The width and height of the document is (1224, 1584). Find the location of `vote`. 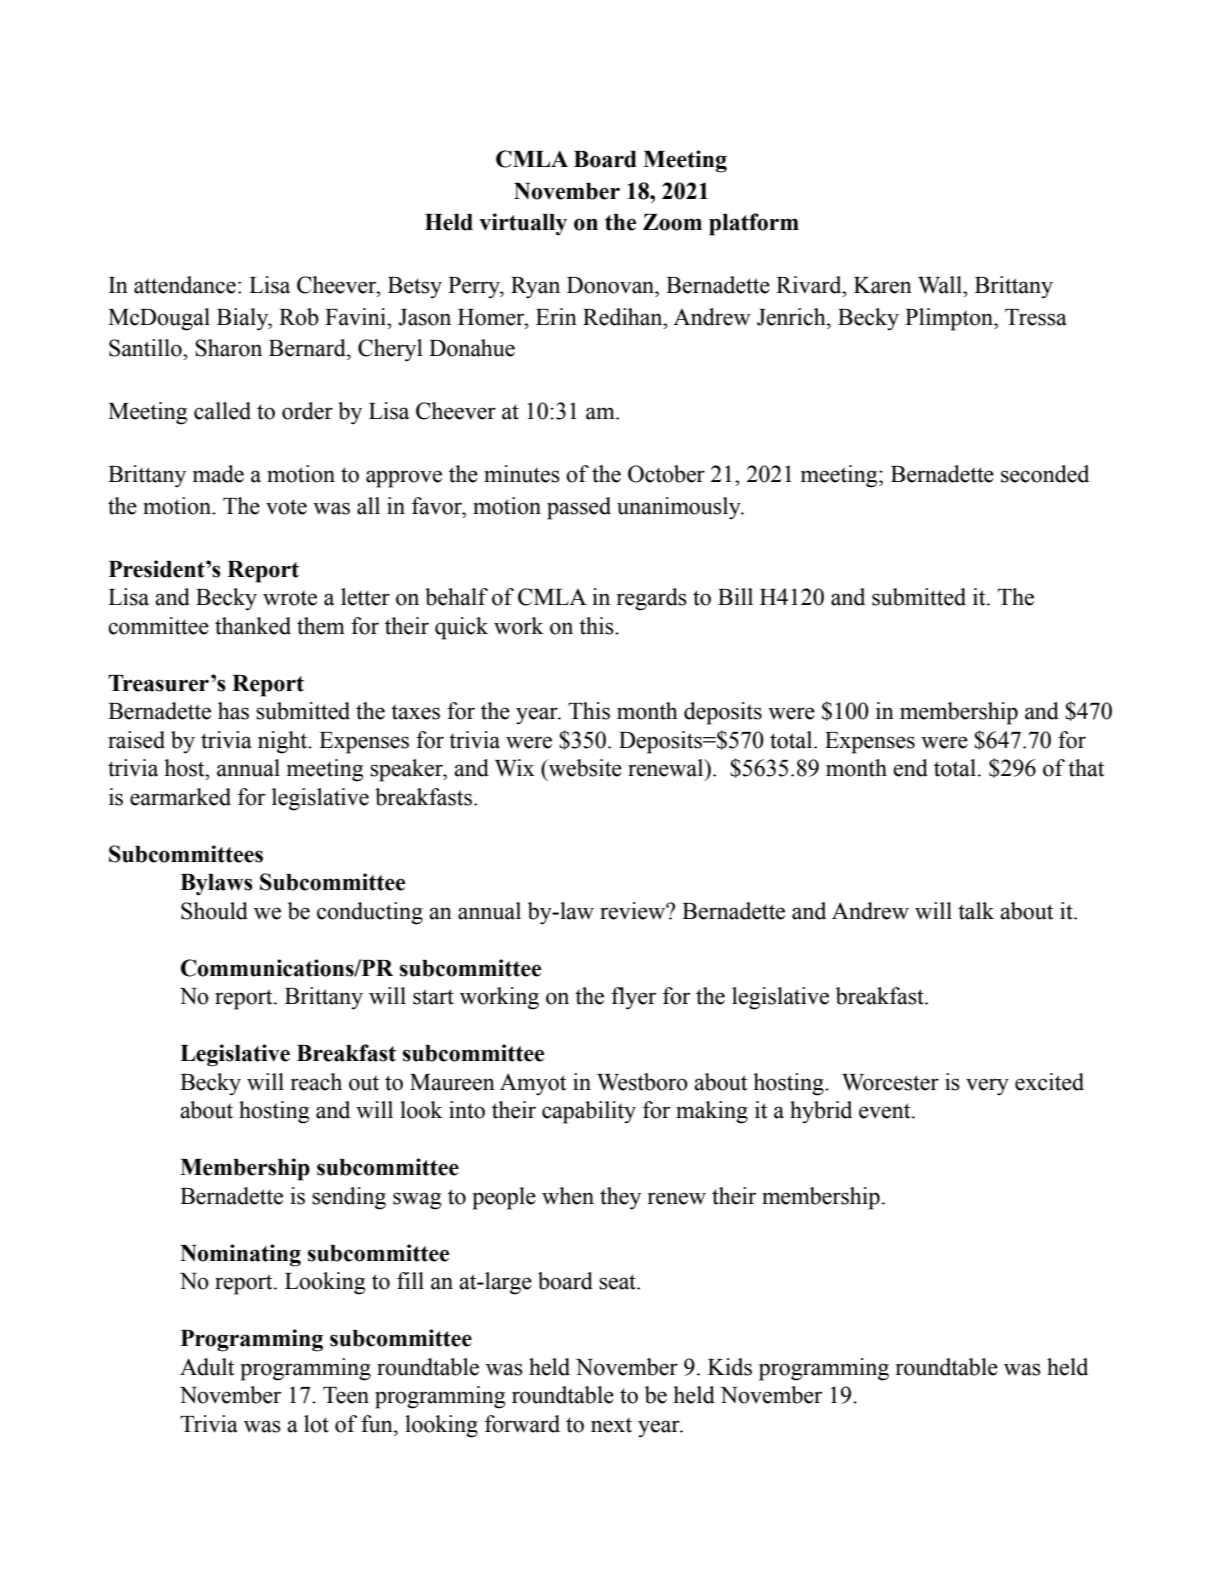

vote is located at coordinates (286, 507).
